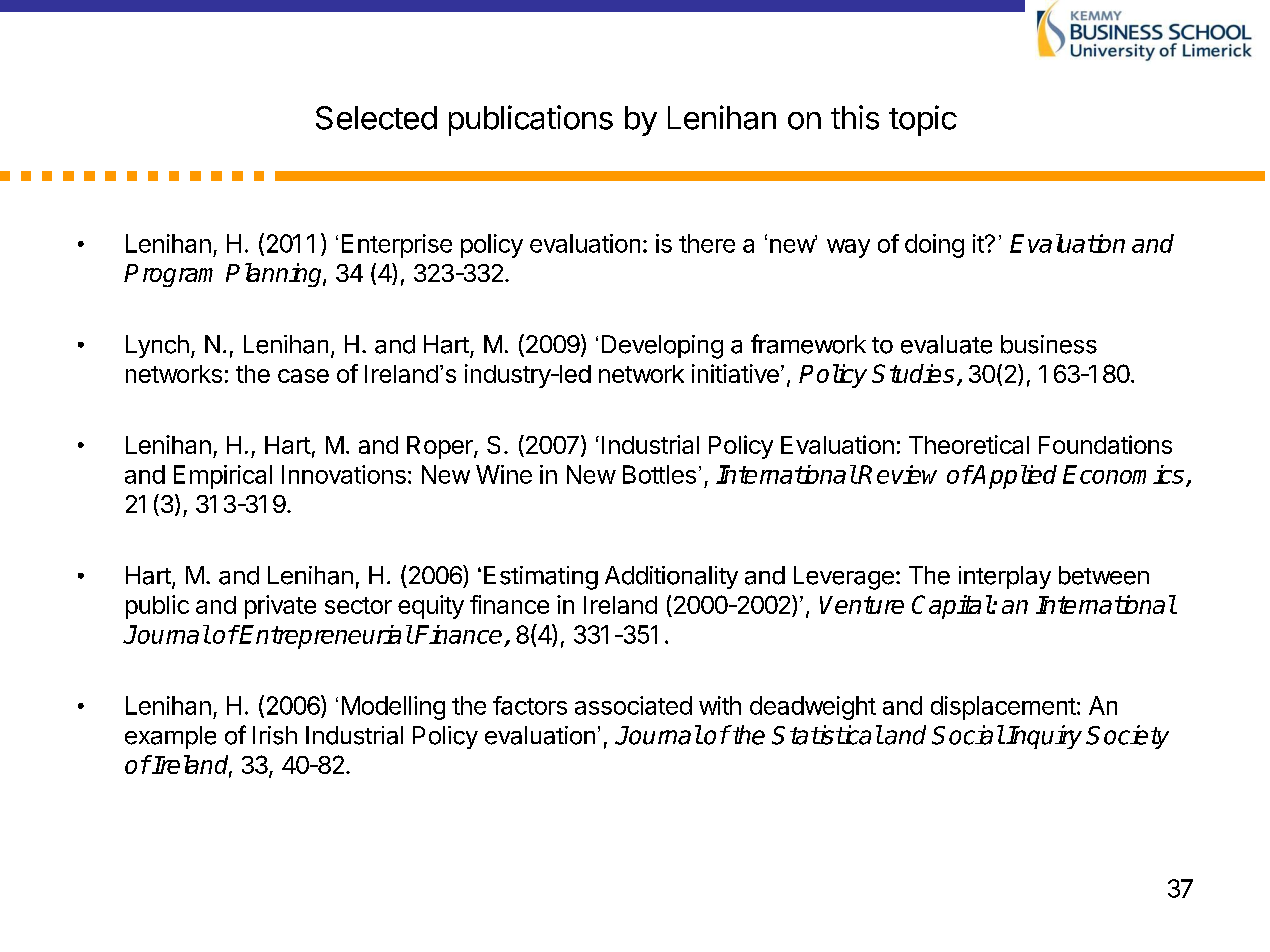  What do you see at coordinates (1003, 708) in the document?
I see `displacement` at bounding box center [1003, 708].
